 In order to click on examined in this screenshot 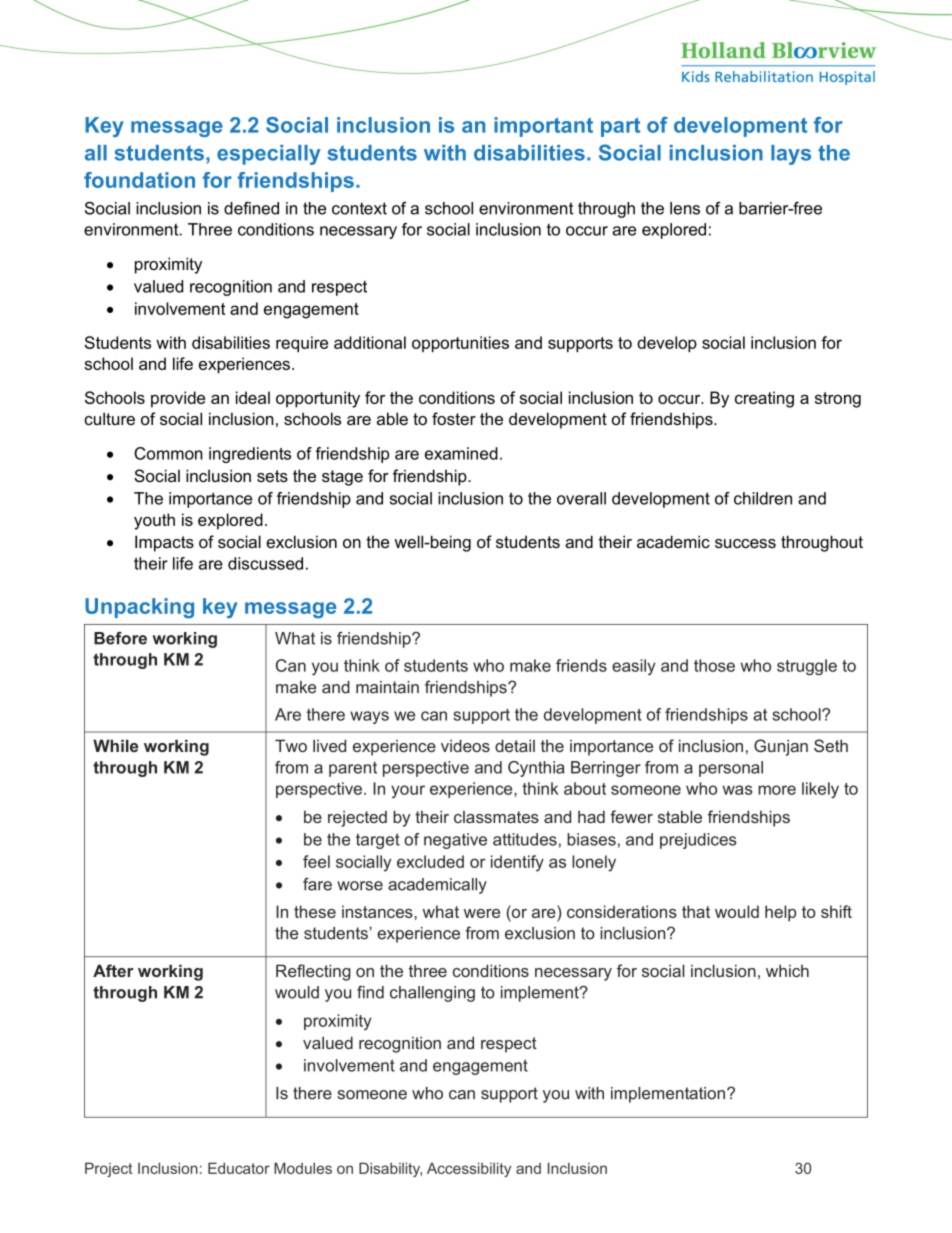, I will do `click(461, 453)`.
